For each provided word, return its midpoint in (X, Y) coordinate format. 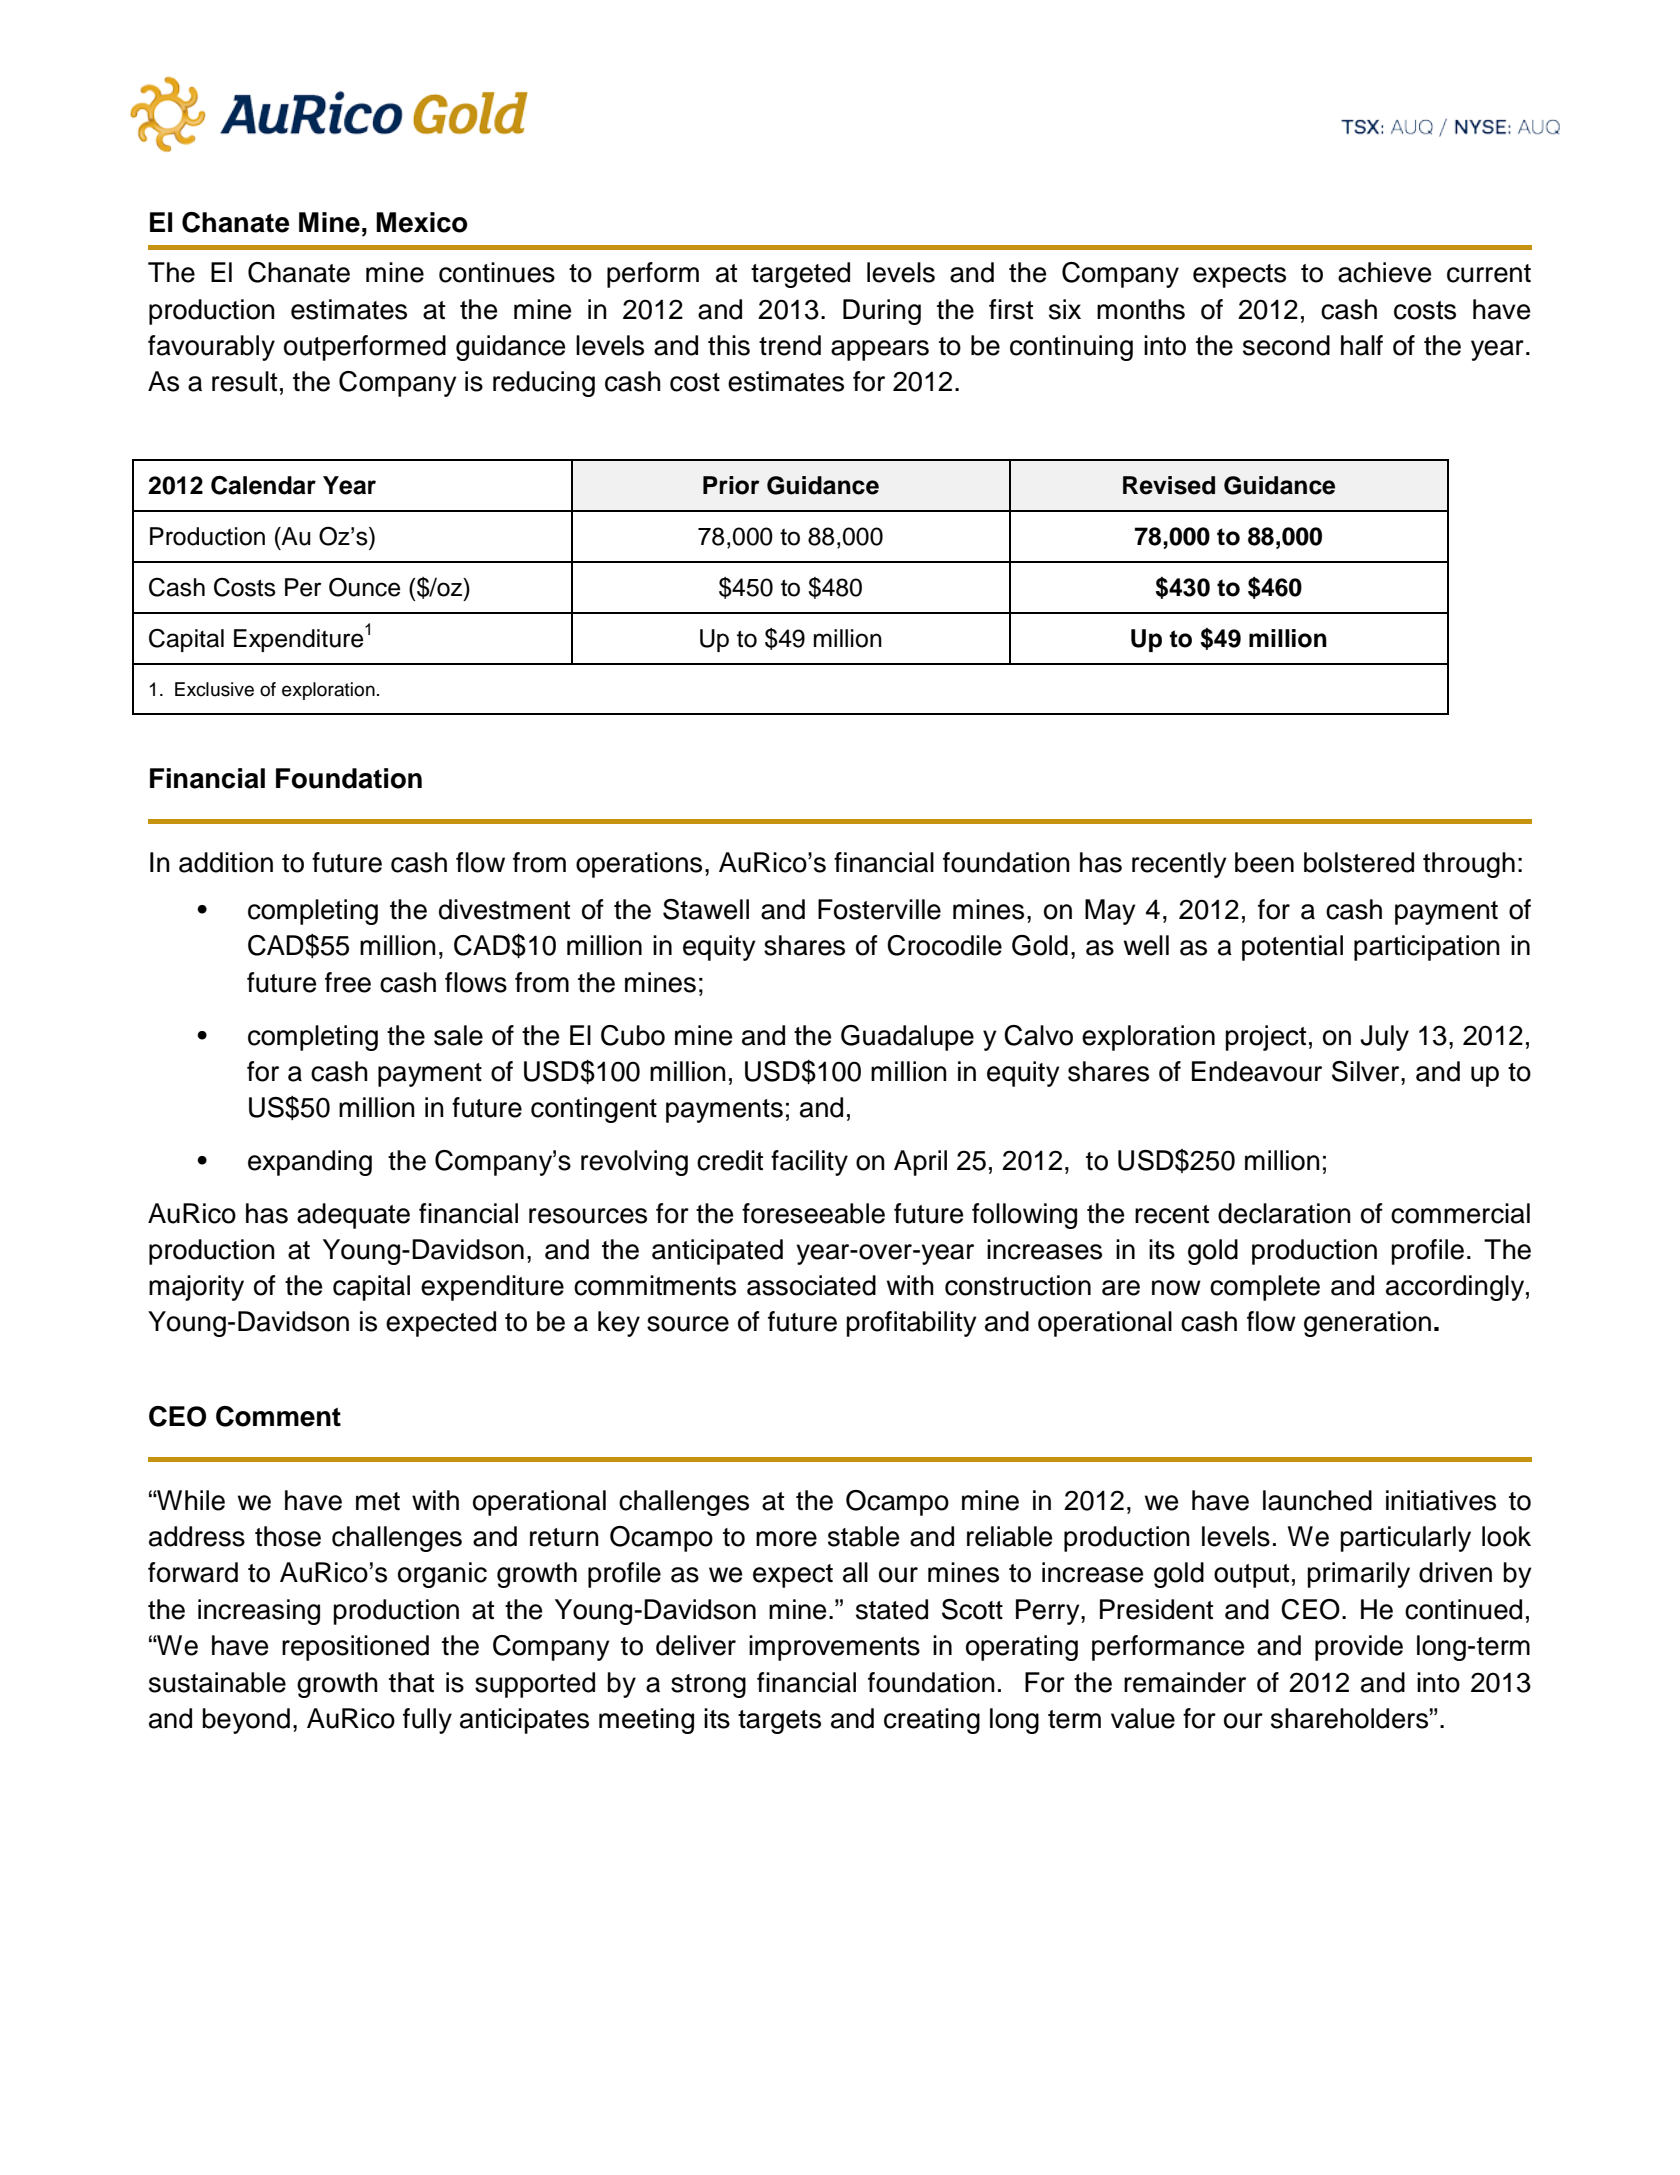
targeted (800, 275)
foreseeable (813, 1213)
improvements (834, 1648)
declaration (1284, 1213)
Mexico (422, 222)
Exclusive (214, 689)
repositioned (355, 1648)
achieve (1384, 272)
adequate (353, 1216)
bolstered (1359, 862)
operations (639, 865)
